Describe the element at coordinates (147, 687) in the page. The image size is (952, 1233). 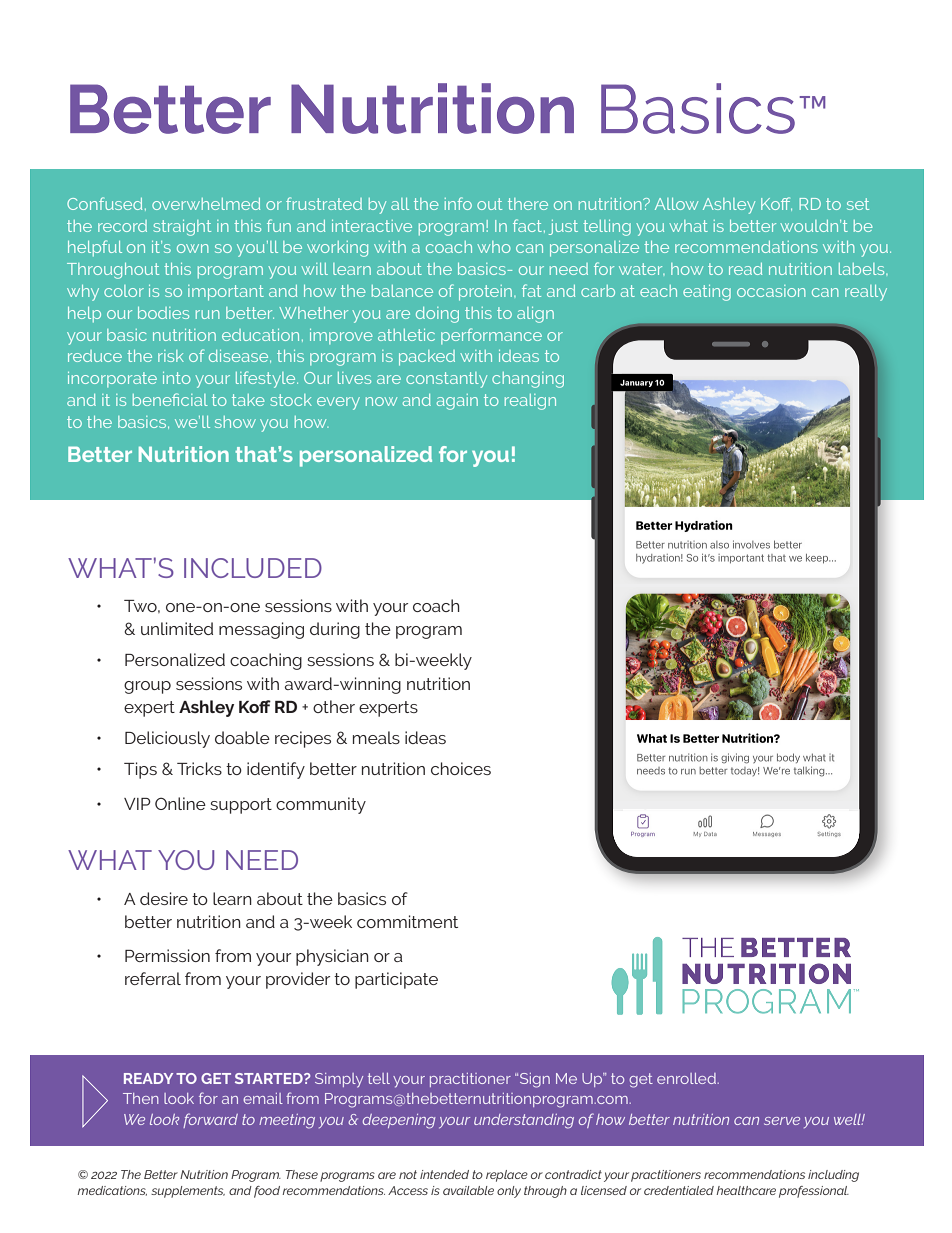
I see `group` at that location.
